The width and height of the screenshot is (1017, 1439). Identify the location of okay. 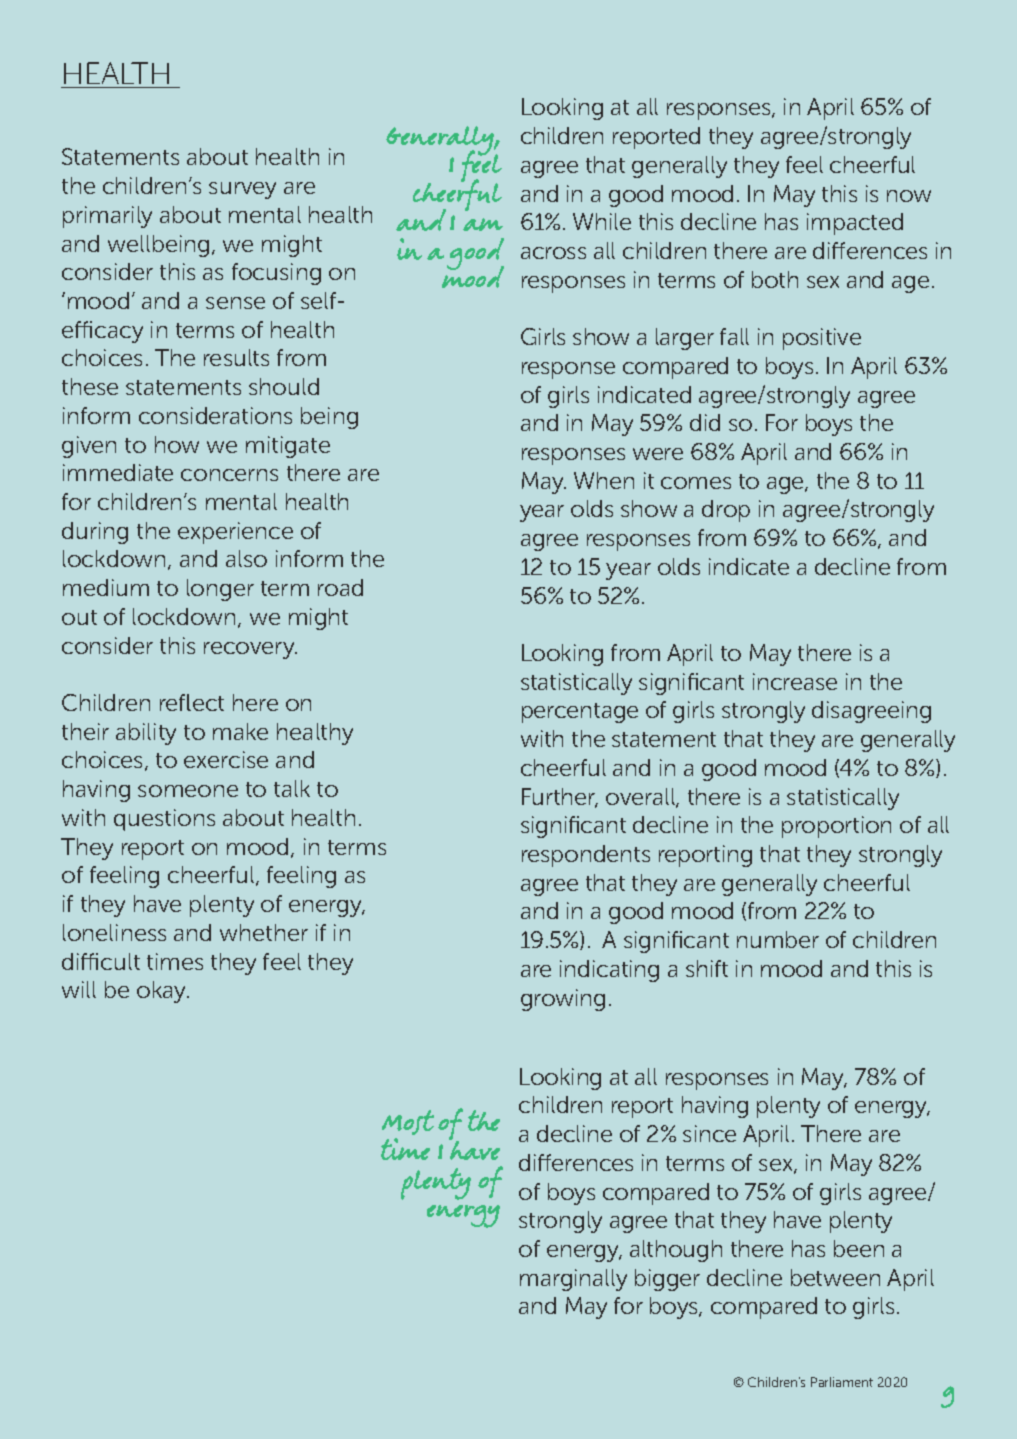
(163, 992).
